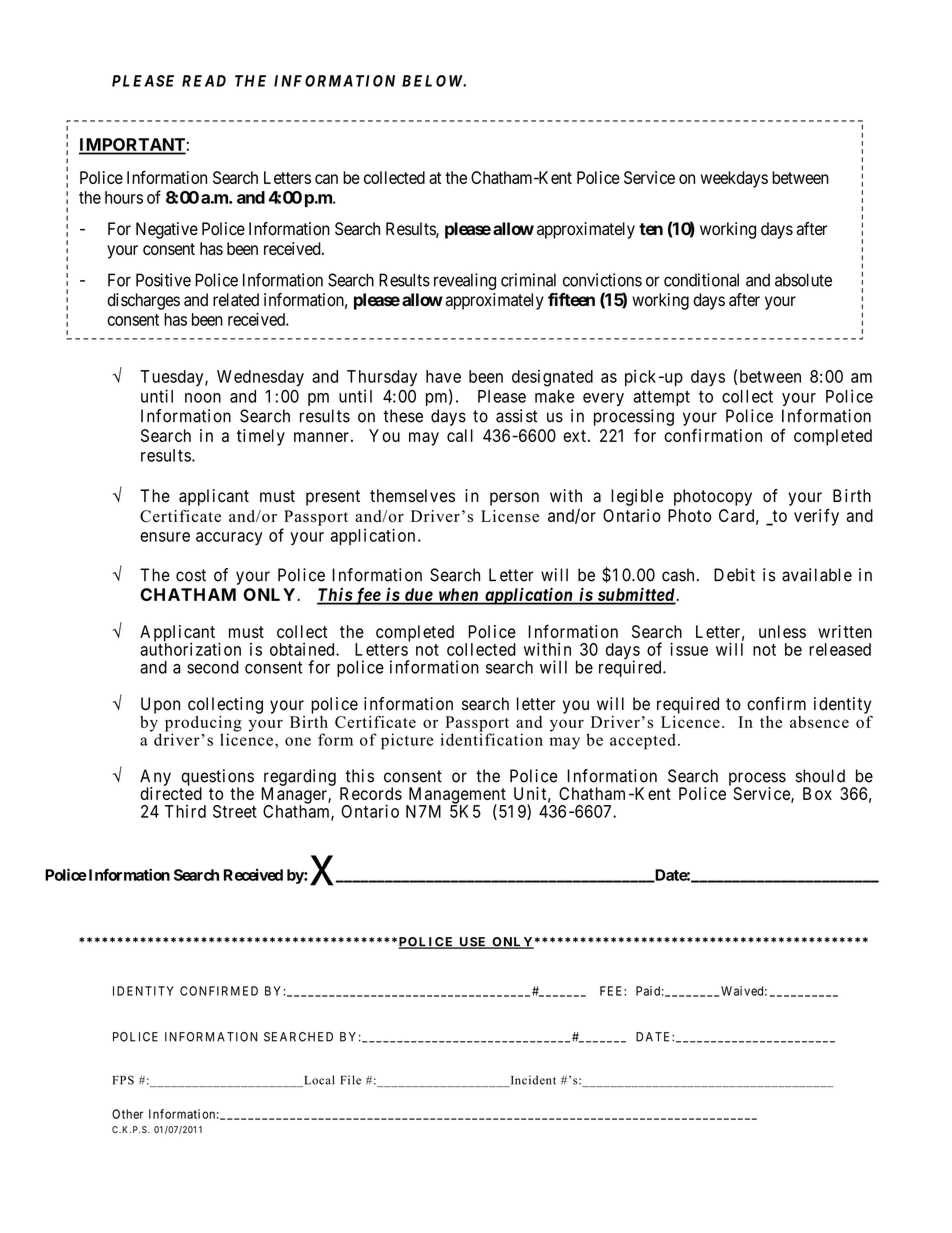  Describe the element at coordinates (204, 81) in the page. I see `READ` at that location.
